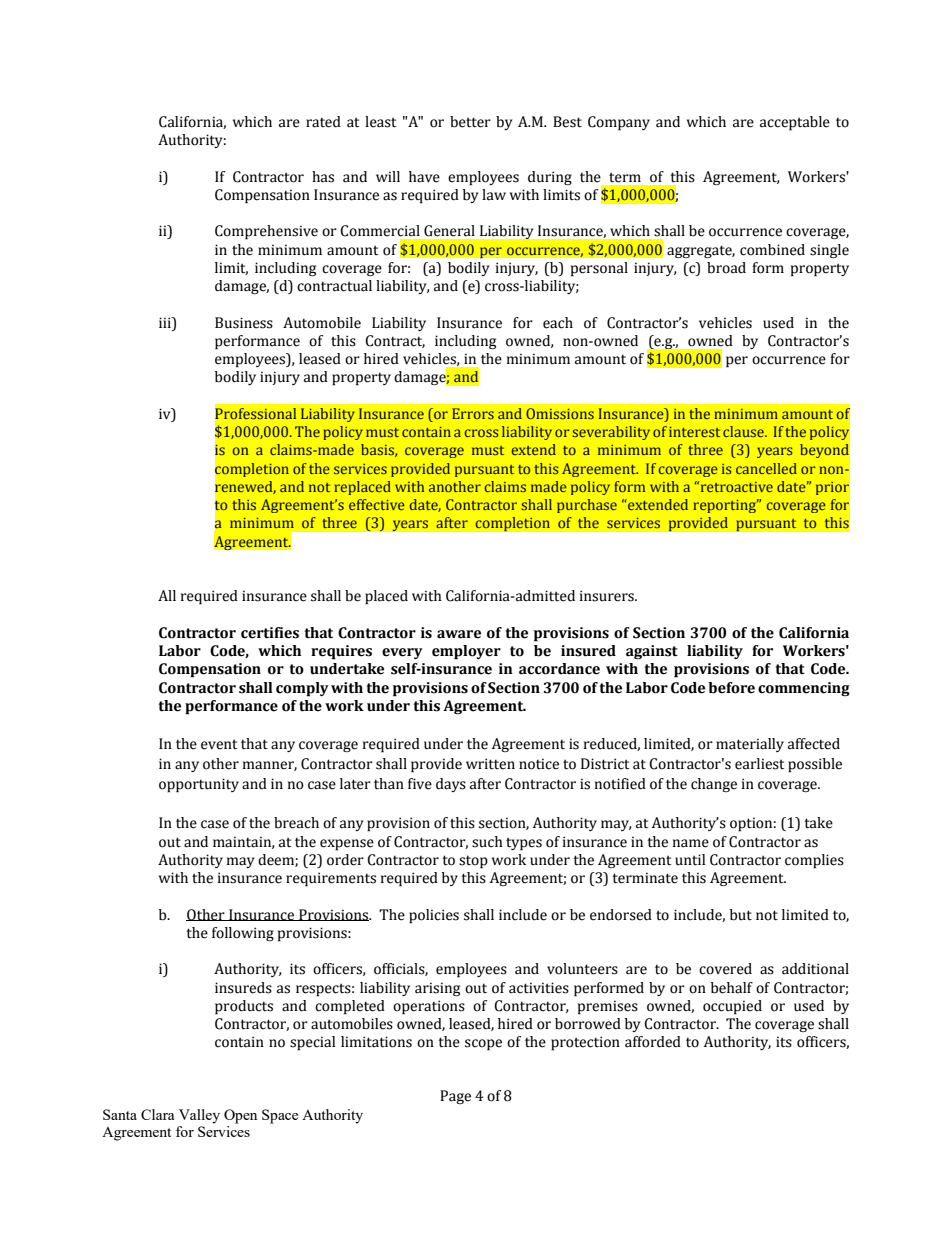 The height and width of the screenshot is (1233, 952). Describe the element at coordinates (470, 122) in the screenshot. I see `better` at that location.
